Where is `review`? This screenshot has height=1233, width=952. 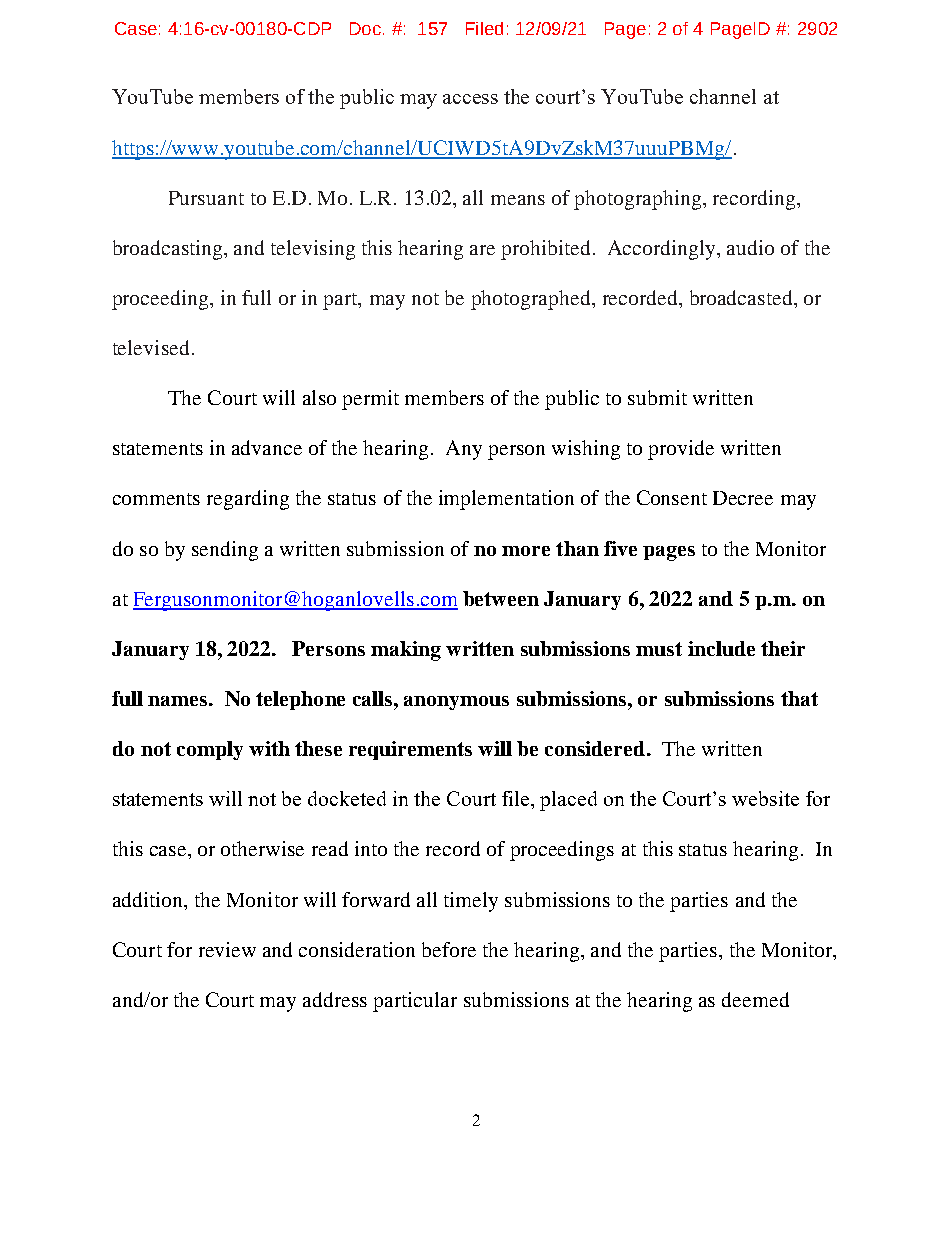
review is located at coordinates (227, 949).
